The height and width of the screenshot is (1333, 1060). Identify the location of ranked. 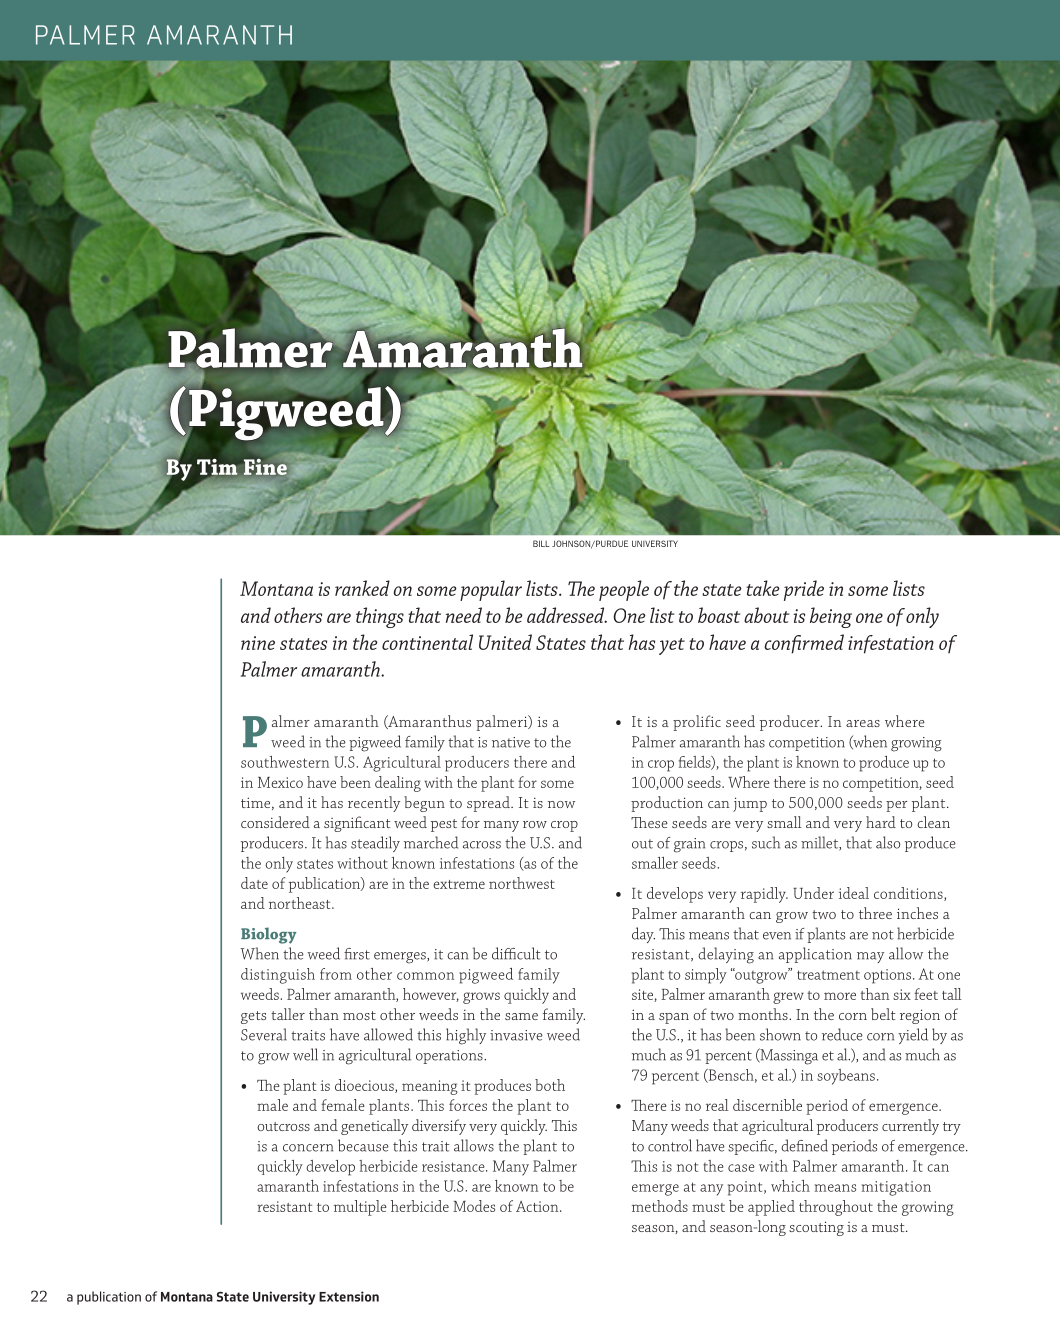
(362, 588).
